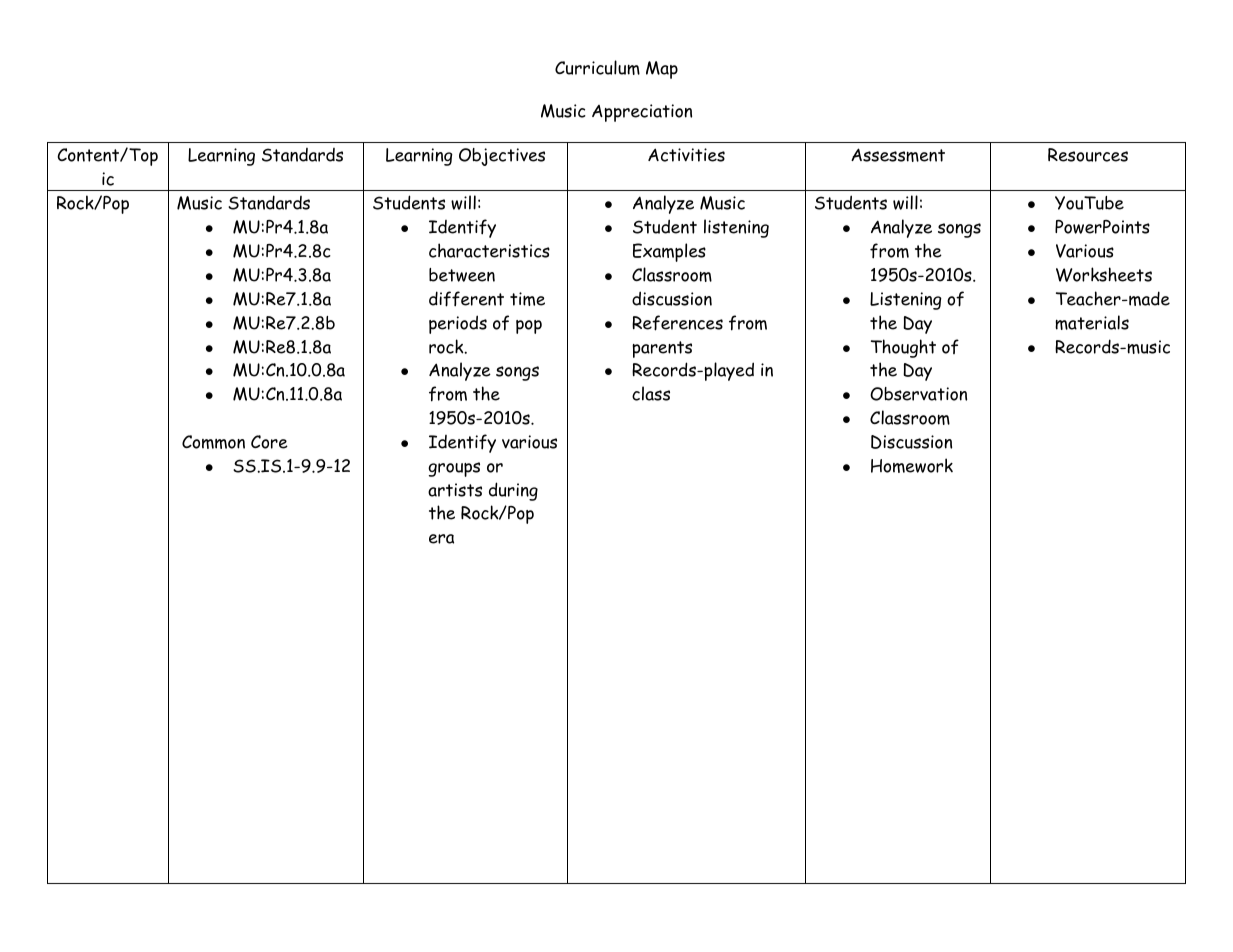  Describe the element at coordinates (918, 394) in the screenshot. I see `Observation` at that location.
